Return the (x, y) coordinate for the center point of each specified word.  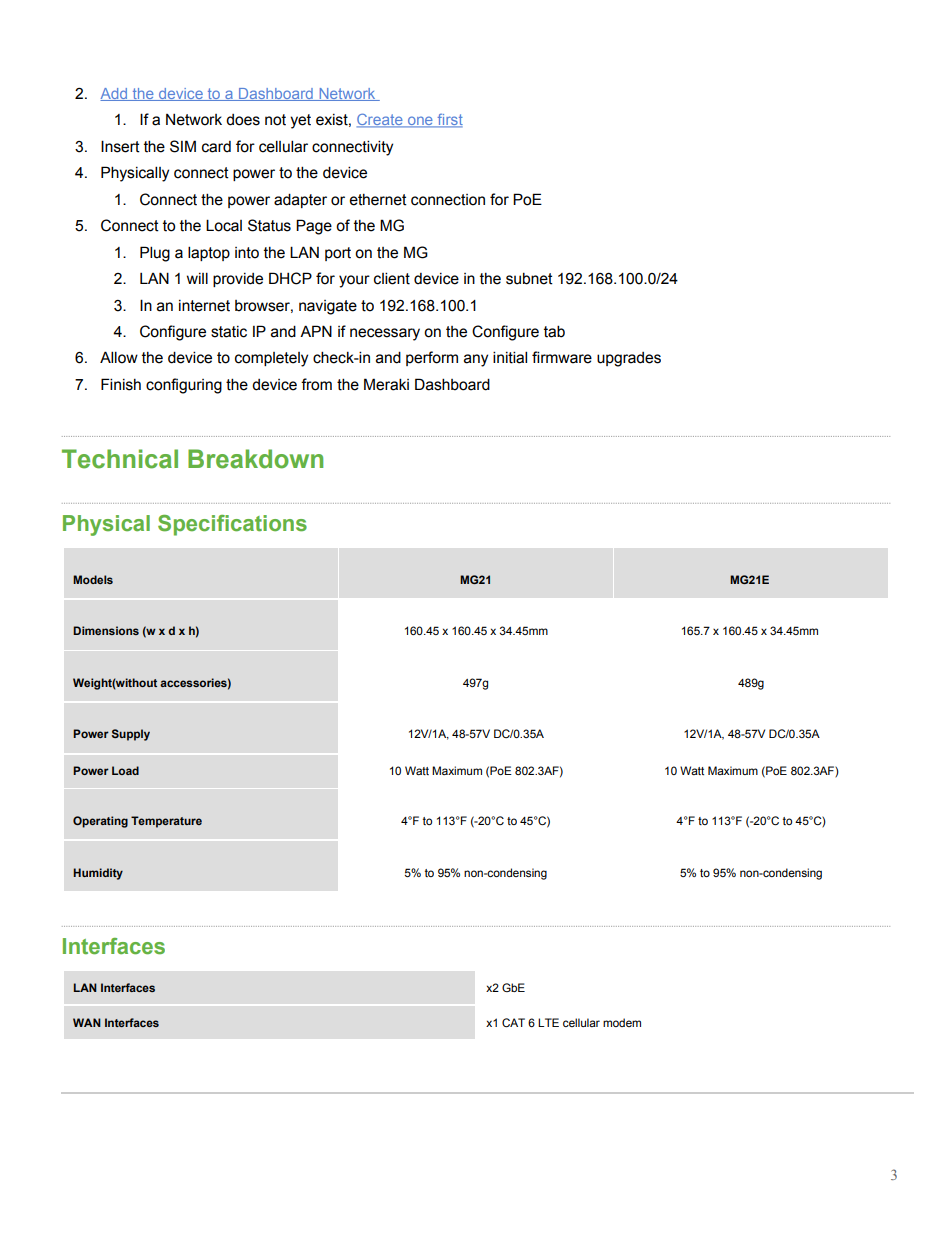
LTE (548, 1022)
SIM (183, 146)
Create (381, 121)
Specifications (232, 525)
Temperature (166, 822)
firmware (562, 357)
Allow (119, 357)
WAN (87, 1022)
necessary (385, 334)
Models (93, 579)
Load (125, 770)
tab (554, 331)
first (449, 121)
